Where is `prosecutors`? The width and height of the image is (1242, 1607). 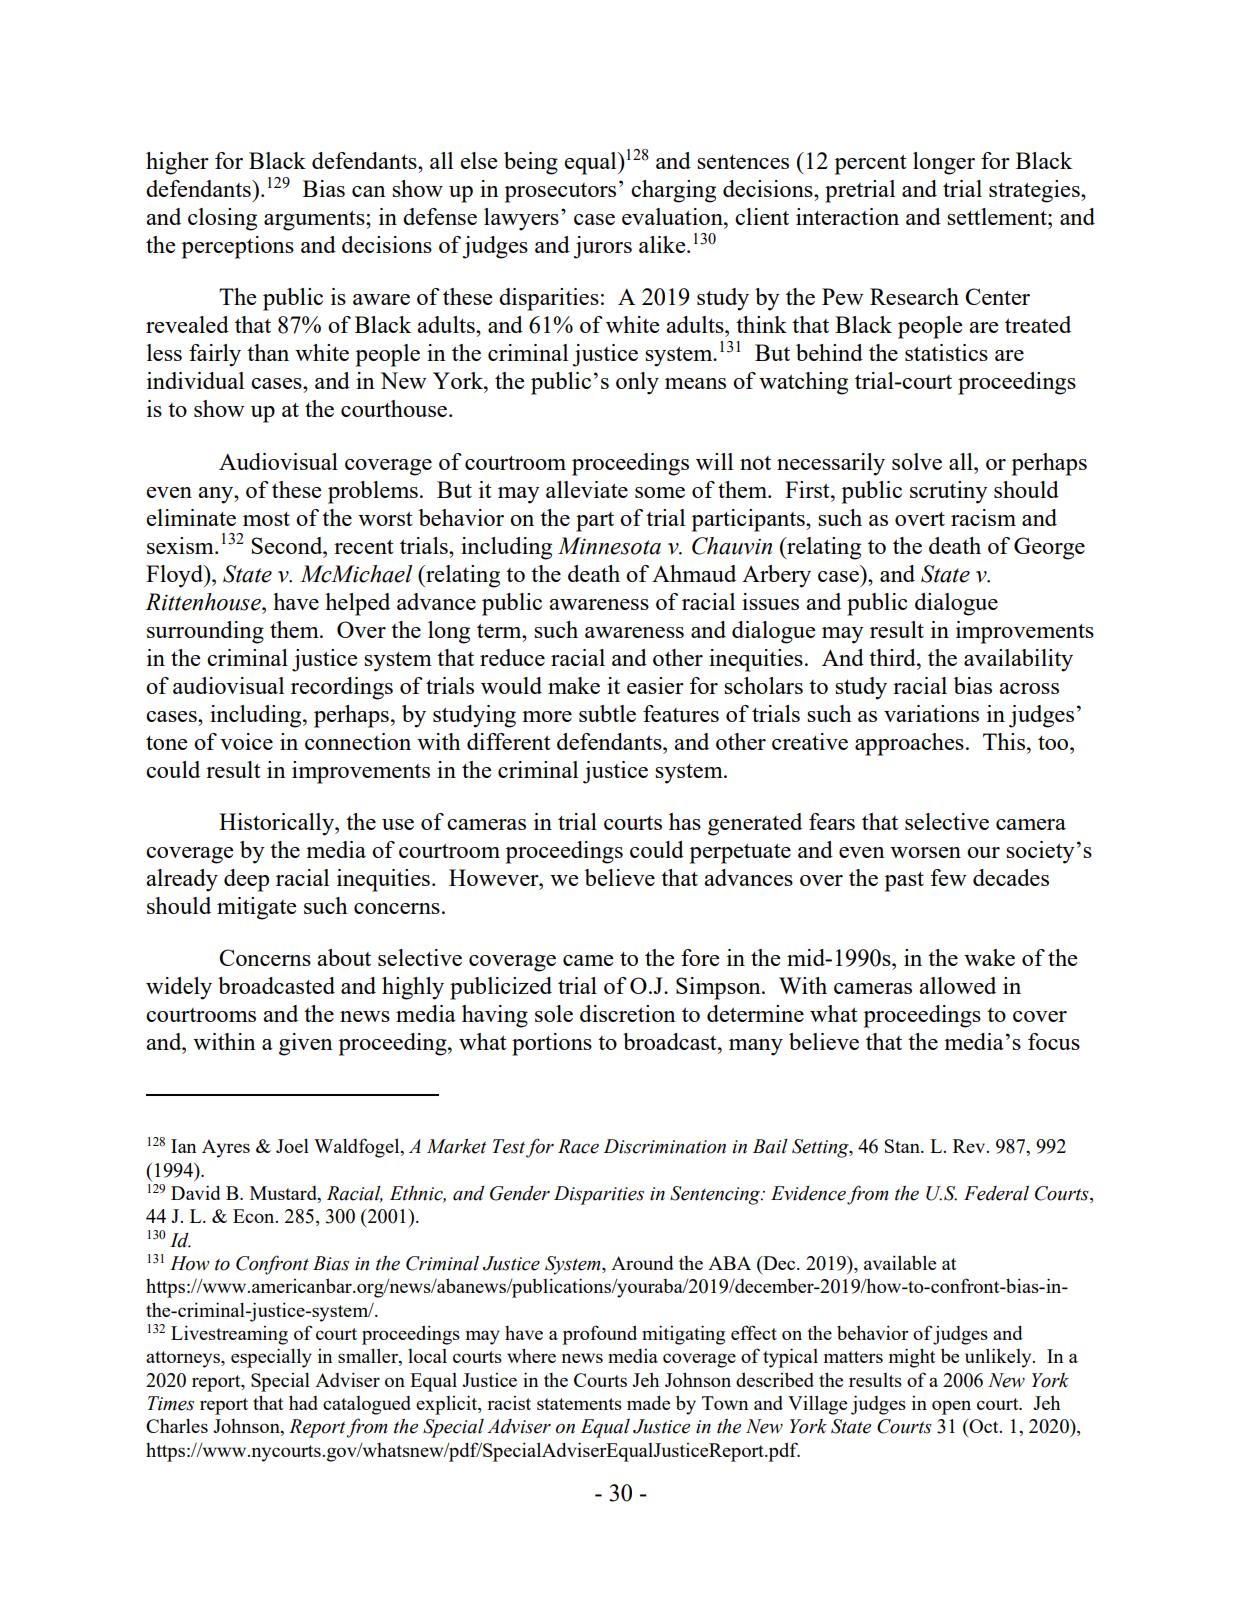
prosecutors is located at coordinates (560, 193).
